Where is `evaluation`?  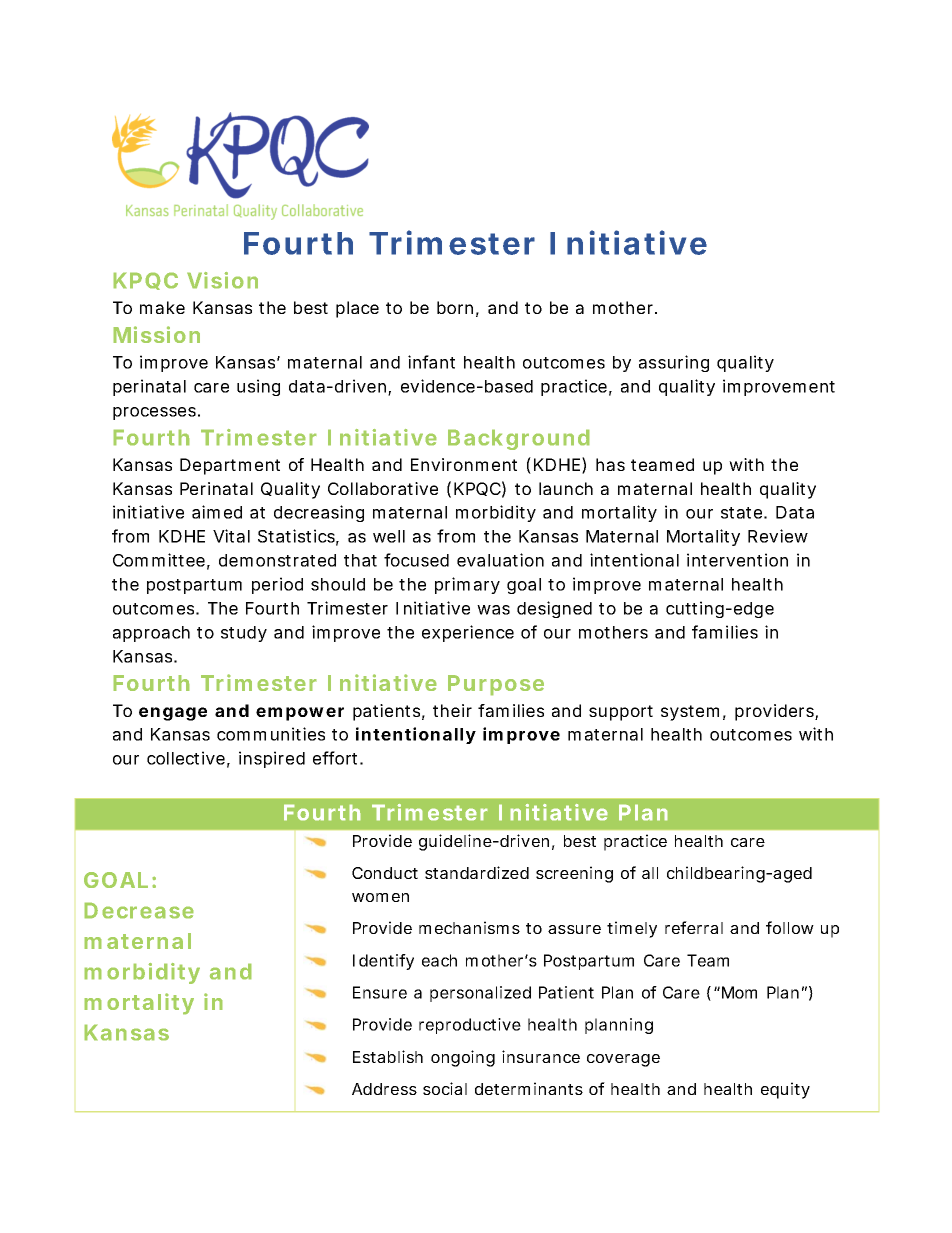 evaluation is located at coordinates (500, 560).
